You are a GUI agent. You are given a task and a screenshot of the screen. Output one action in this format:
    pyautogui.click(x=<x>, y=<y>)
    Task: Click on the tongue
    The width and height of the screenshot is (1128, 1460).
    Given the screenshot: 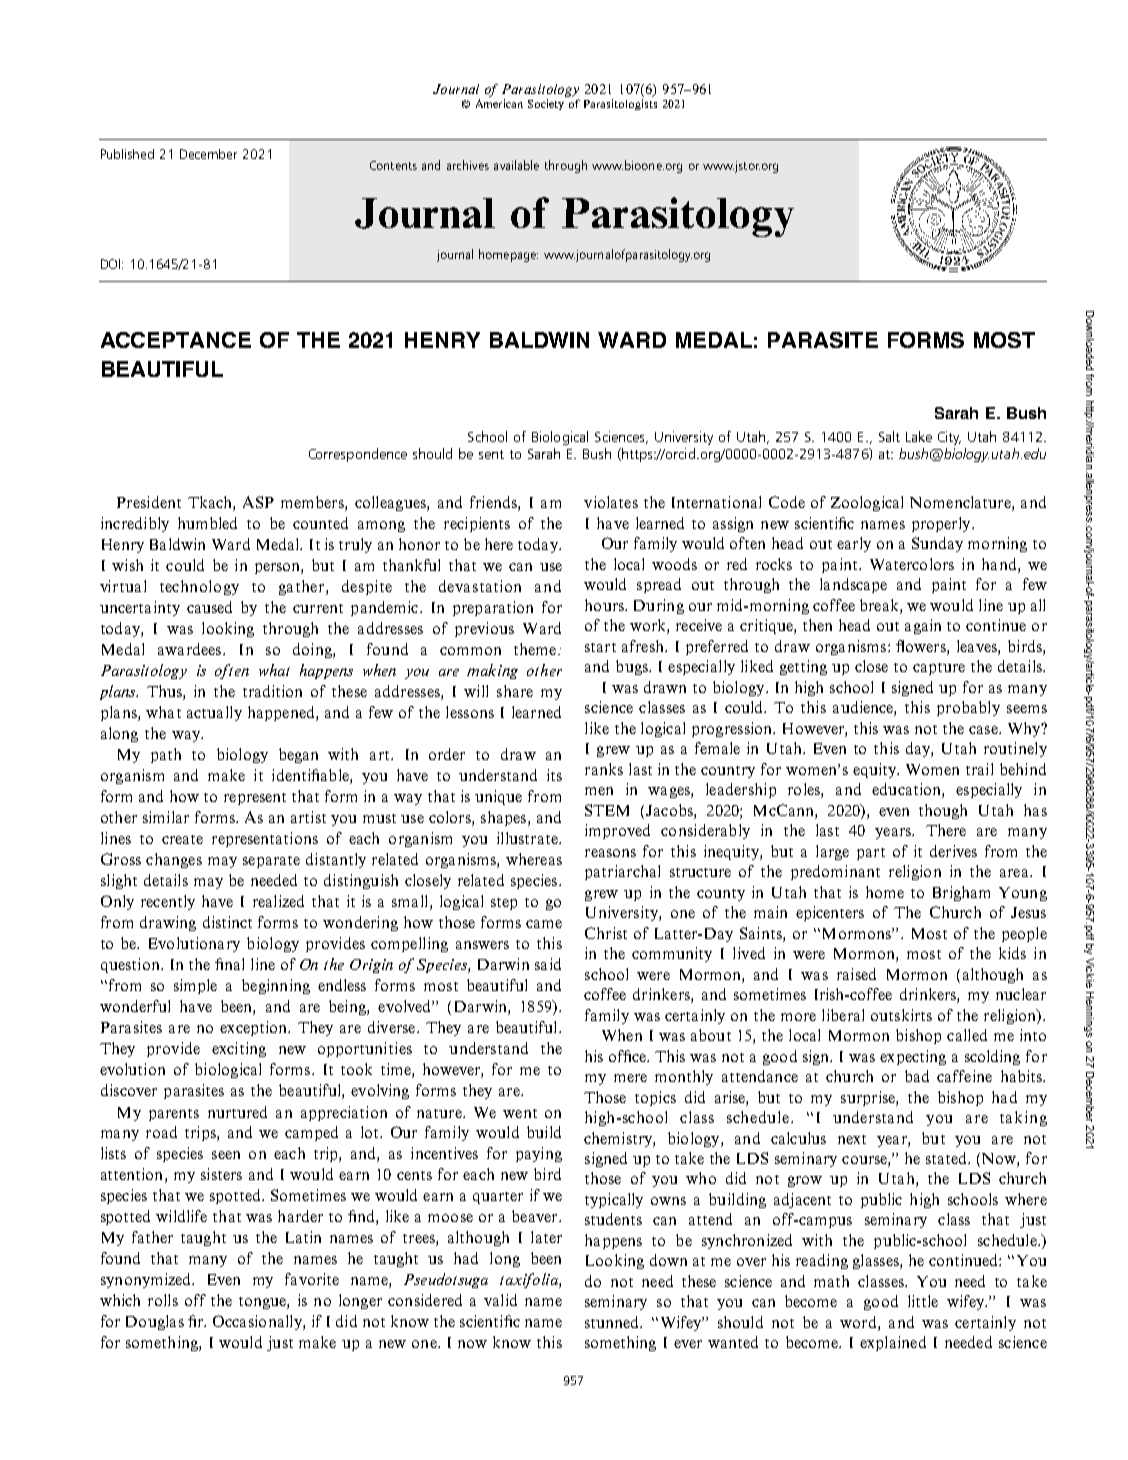 What is the action you would take?
    pyautogui.click(x=263, y=1303)
